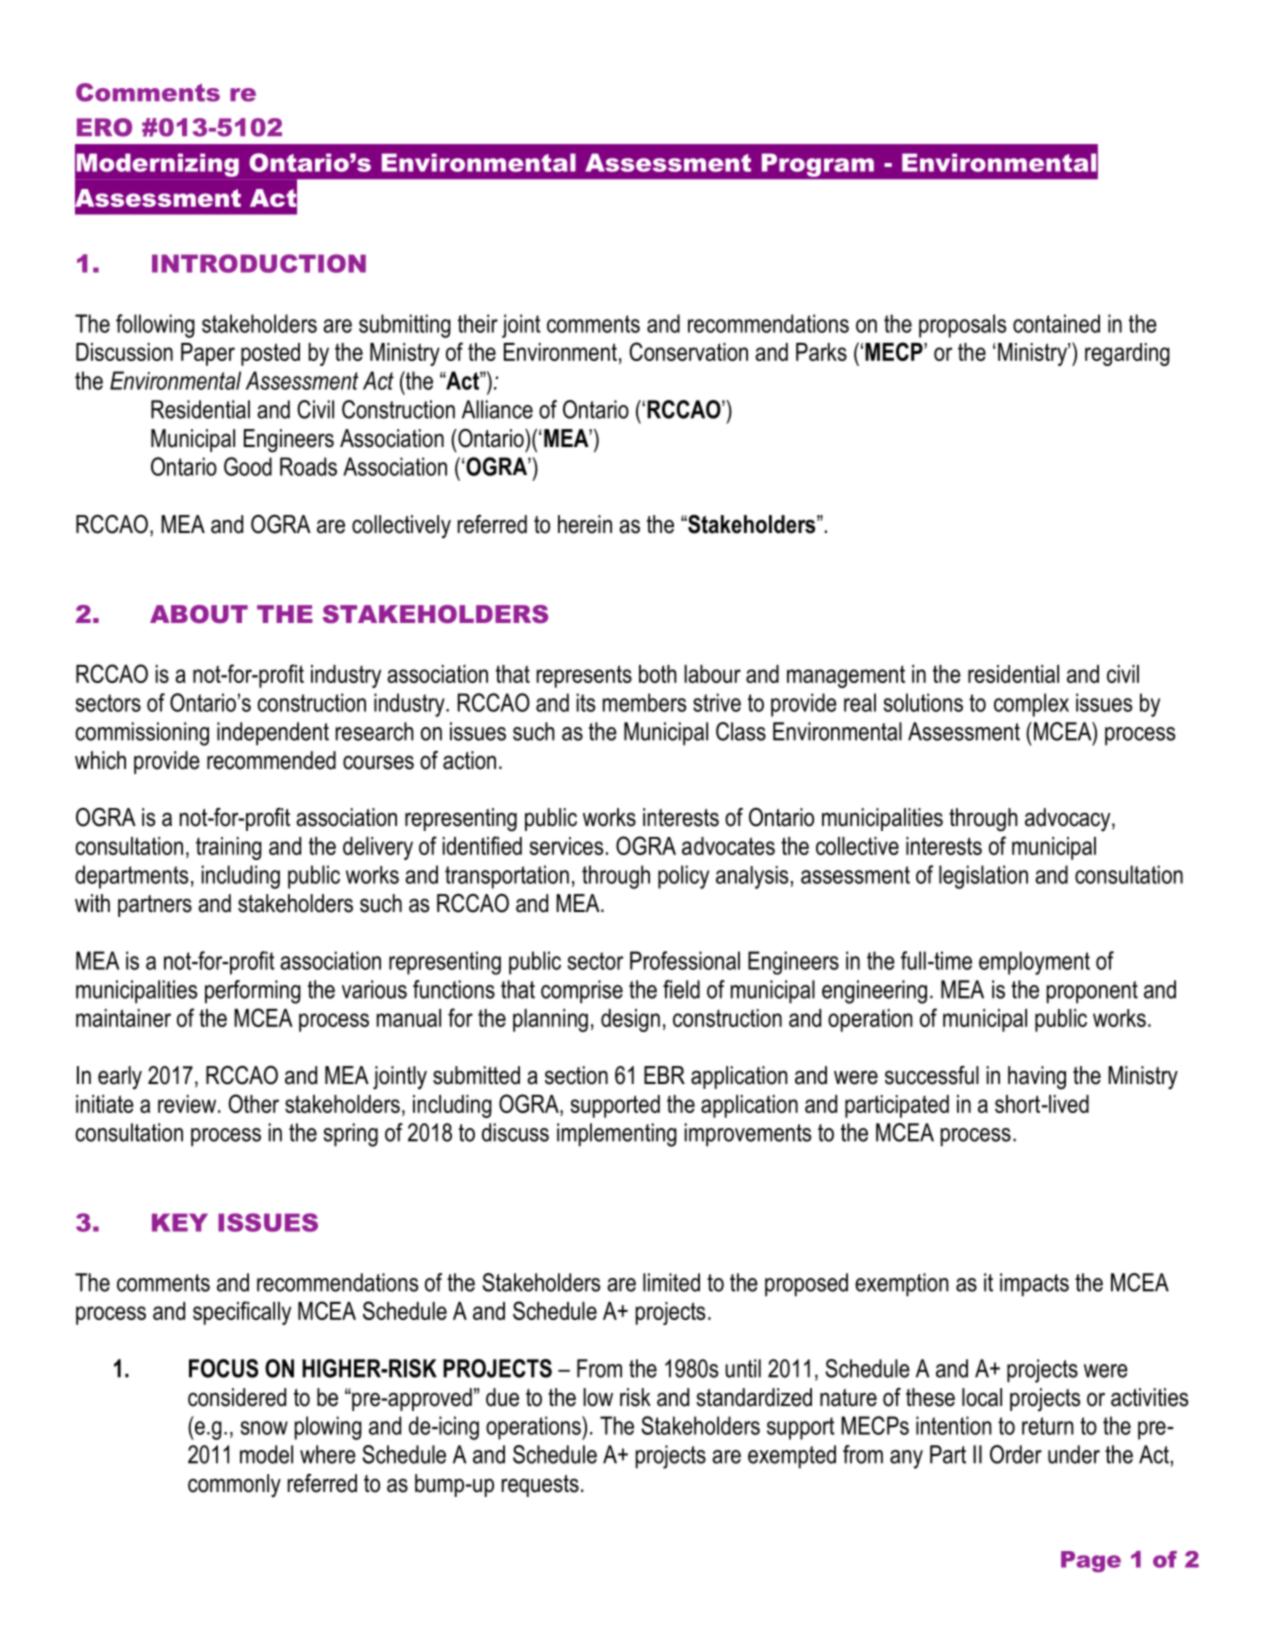 Image resolution: width=1274 pixels, height=1648 pixels. Describe the element at coordinates (1091, 1561) in the document. I see `Page` at that location.
